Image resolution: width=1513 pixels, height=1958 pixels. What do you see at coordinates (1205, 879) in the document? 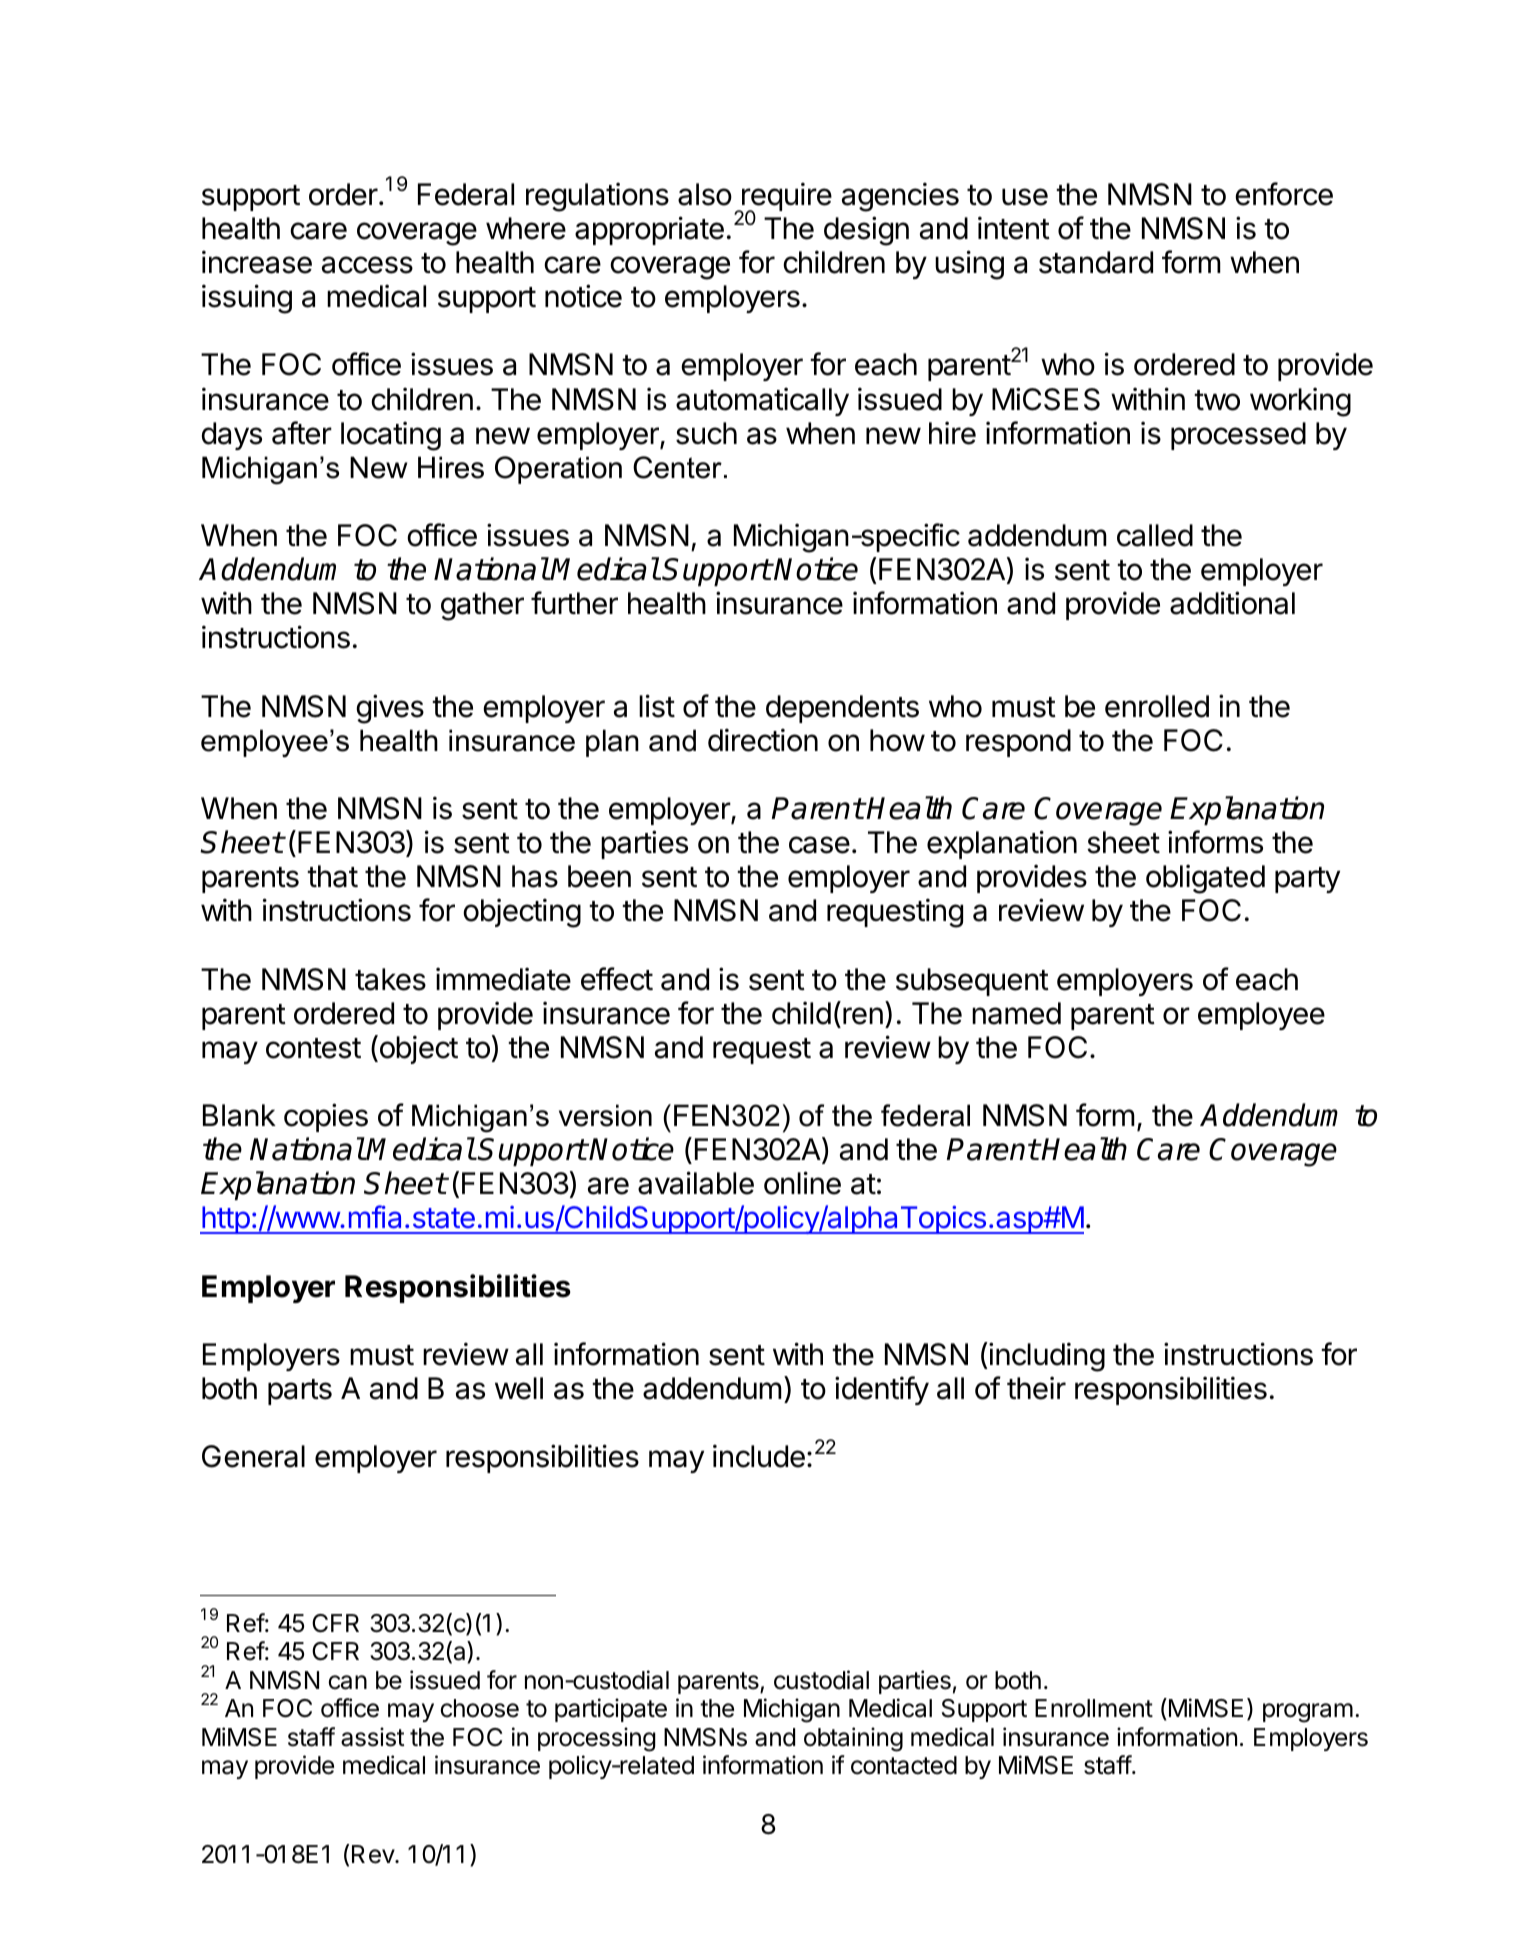
I see `obligated` at bounding box center [1205, 879].
